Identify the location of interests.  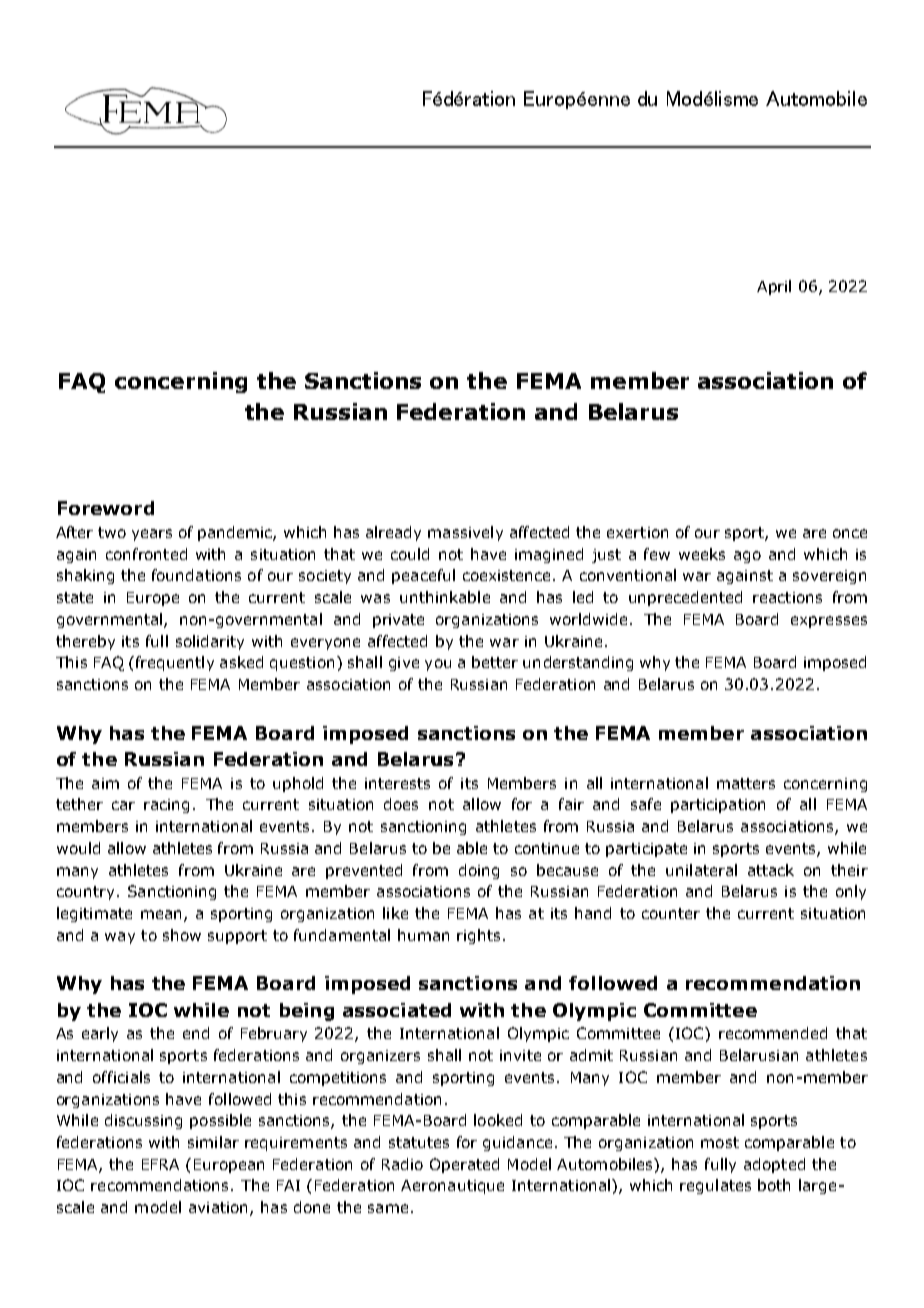
(397, 783).
